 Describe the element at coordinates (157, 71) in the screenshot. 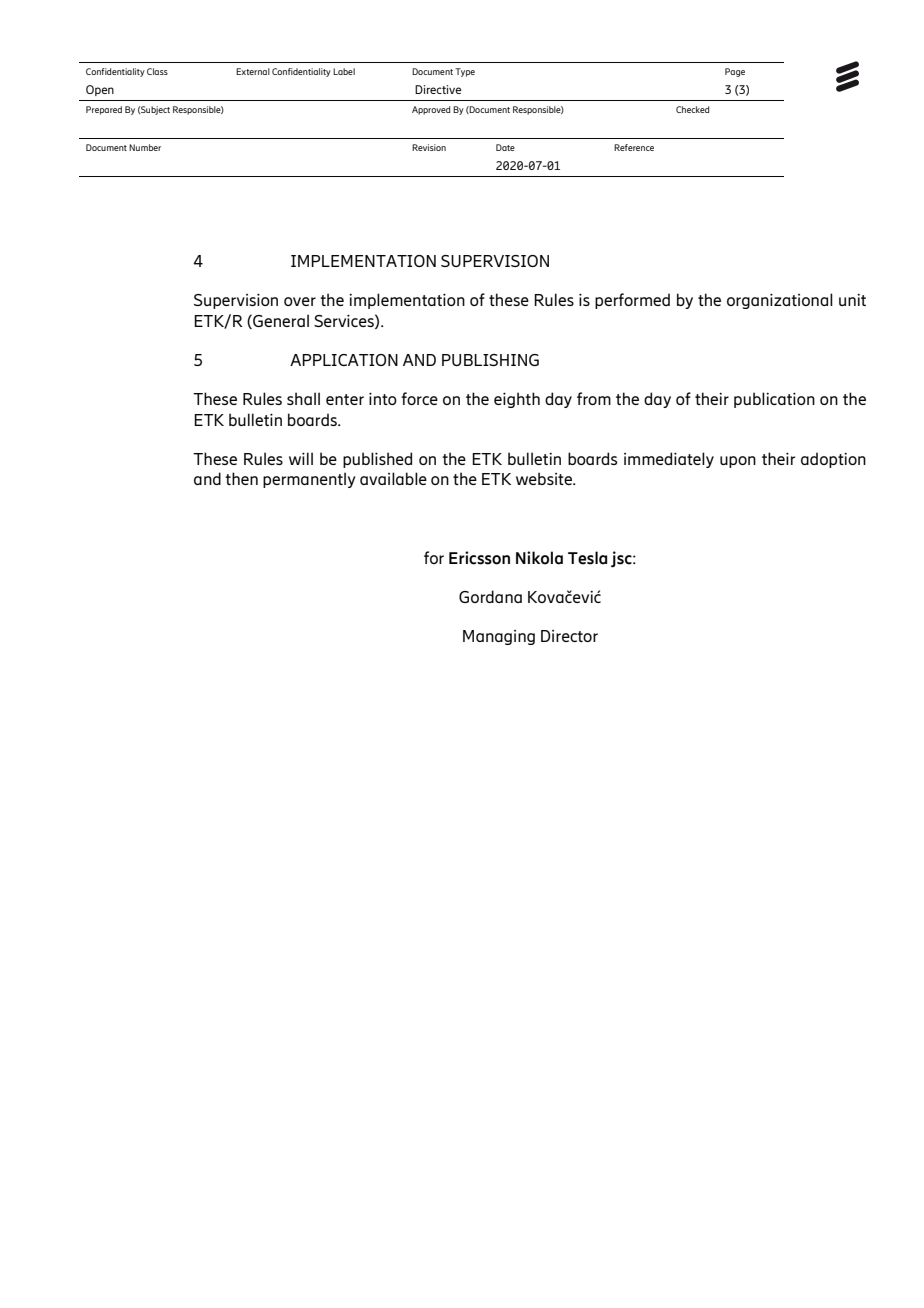

I see `Class` at that location.
